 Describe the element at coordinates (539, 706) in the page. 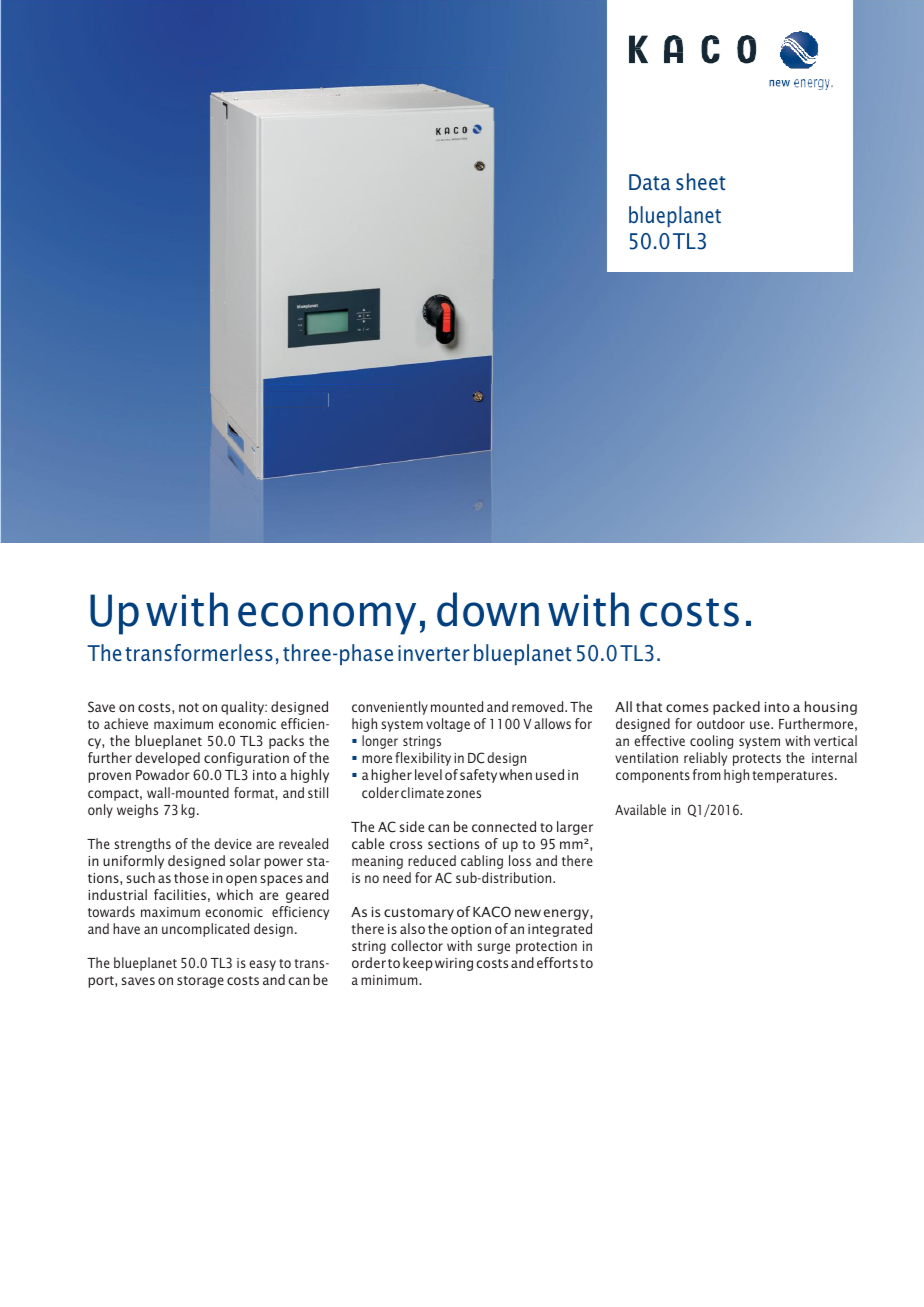

I see `removed` at that location.
